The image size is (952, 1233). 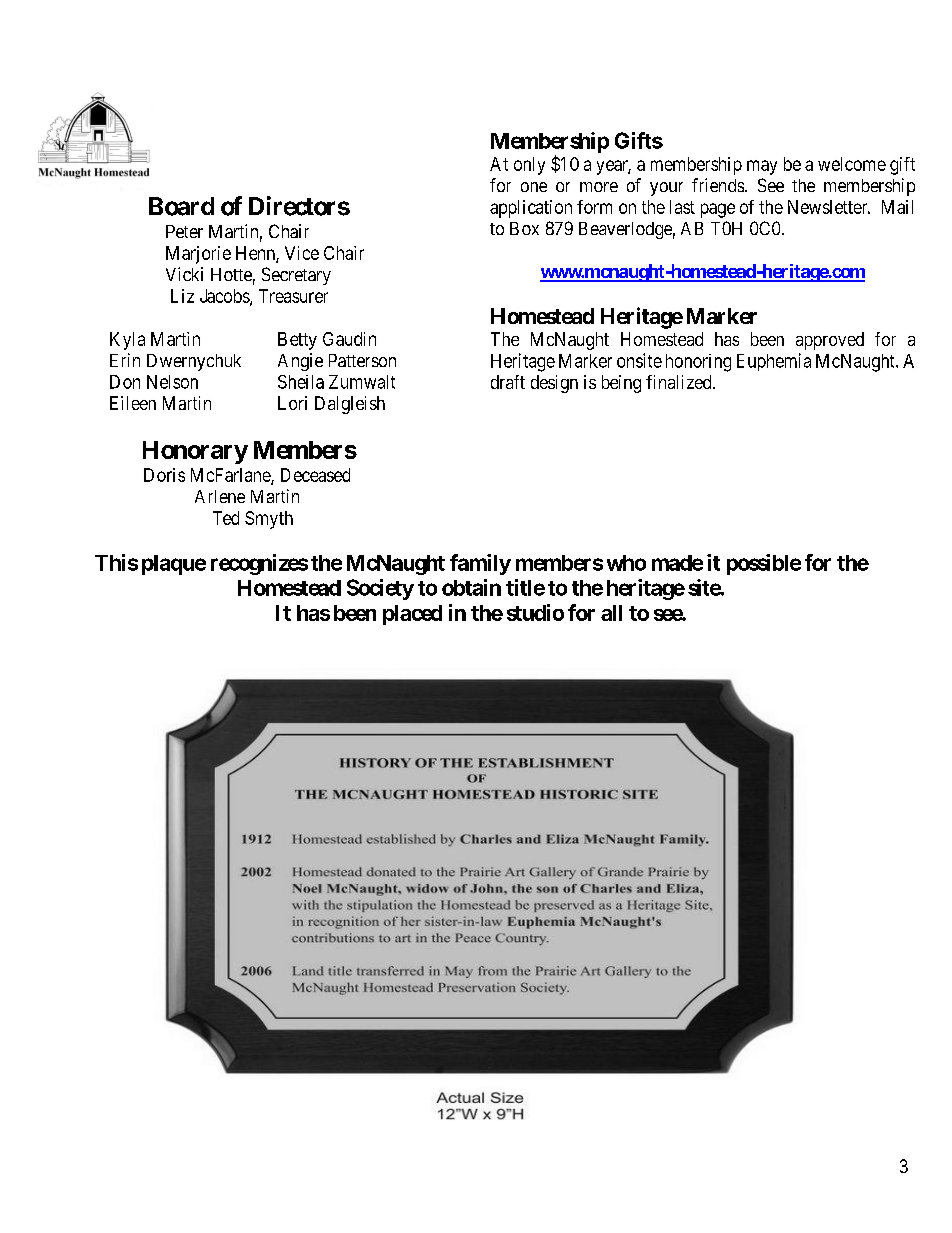 I want to click on Deceased, so click(x=315, y=475).
